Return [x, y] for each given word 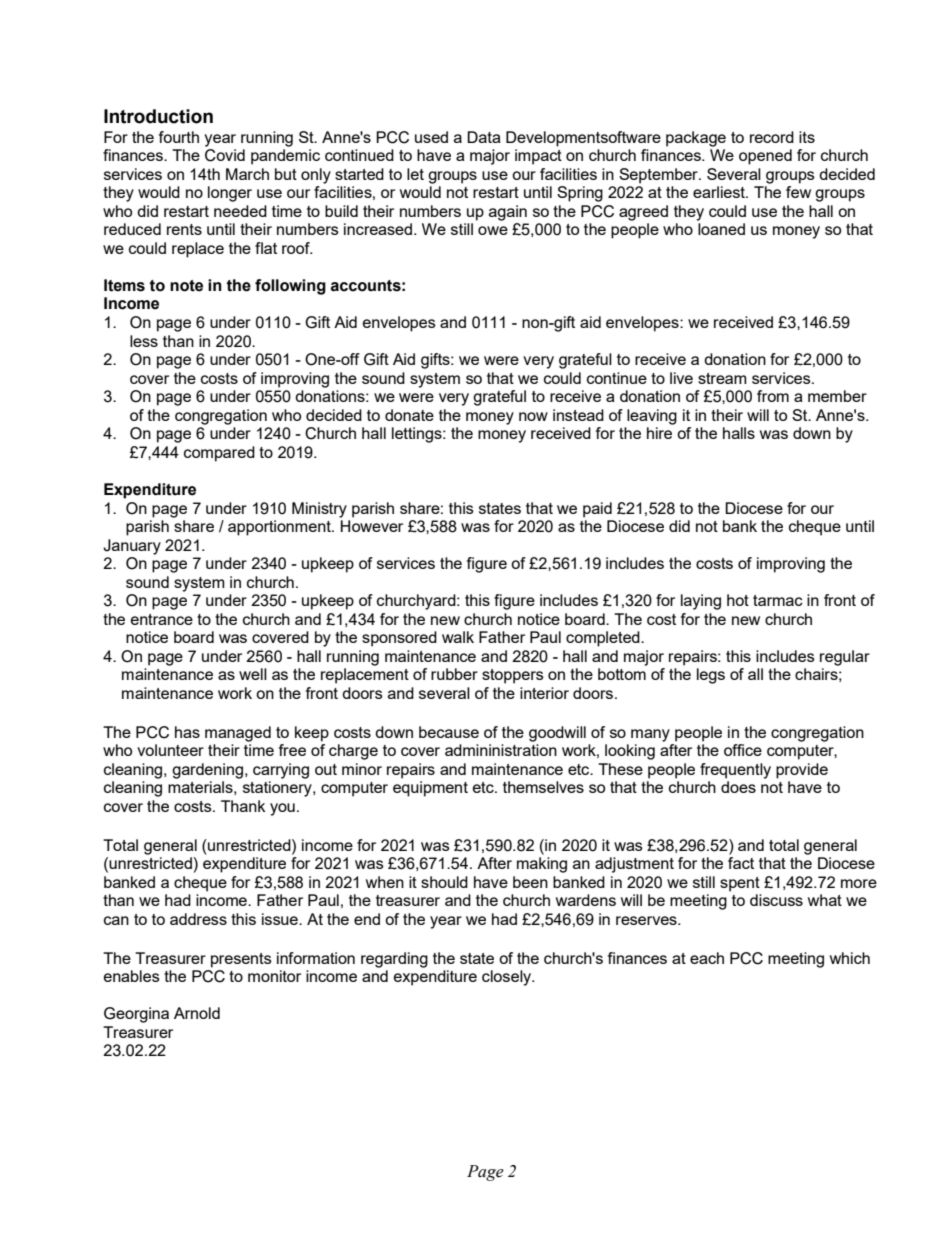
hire [659, 433]
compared [219, 454]
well [253, 674]
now [533, 416]
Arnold [197, 1013]
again [508, 213]
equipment [430, 789]
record [772, 137]
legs [711, 676]
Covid [225, 155]
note [186, 286]
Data [484, 137]
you [282, 809]
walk [458, 637]
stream [722, 378]
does [738, 787]
